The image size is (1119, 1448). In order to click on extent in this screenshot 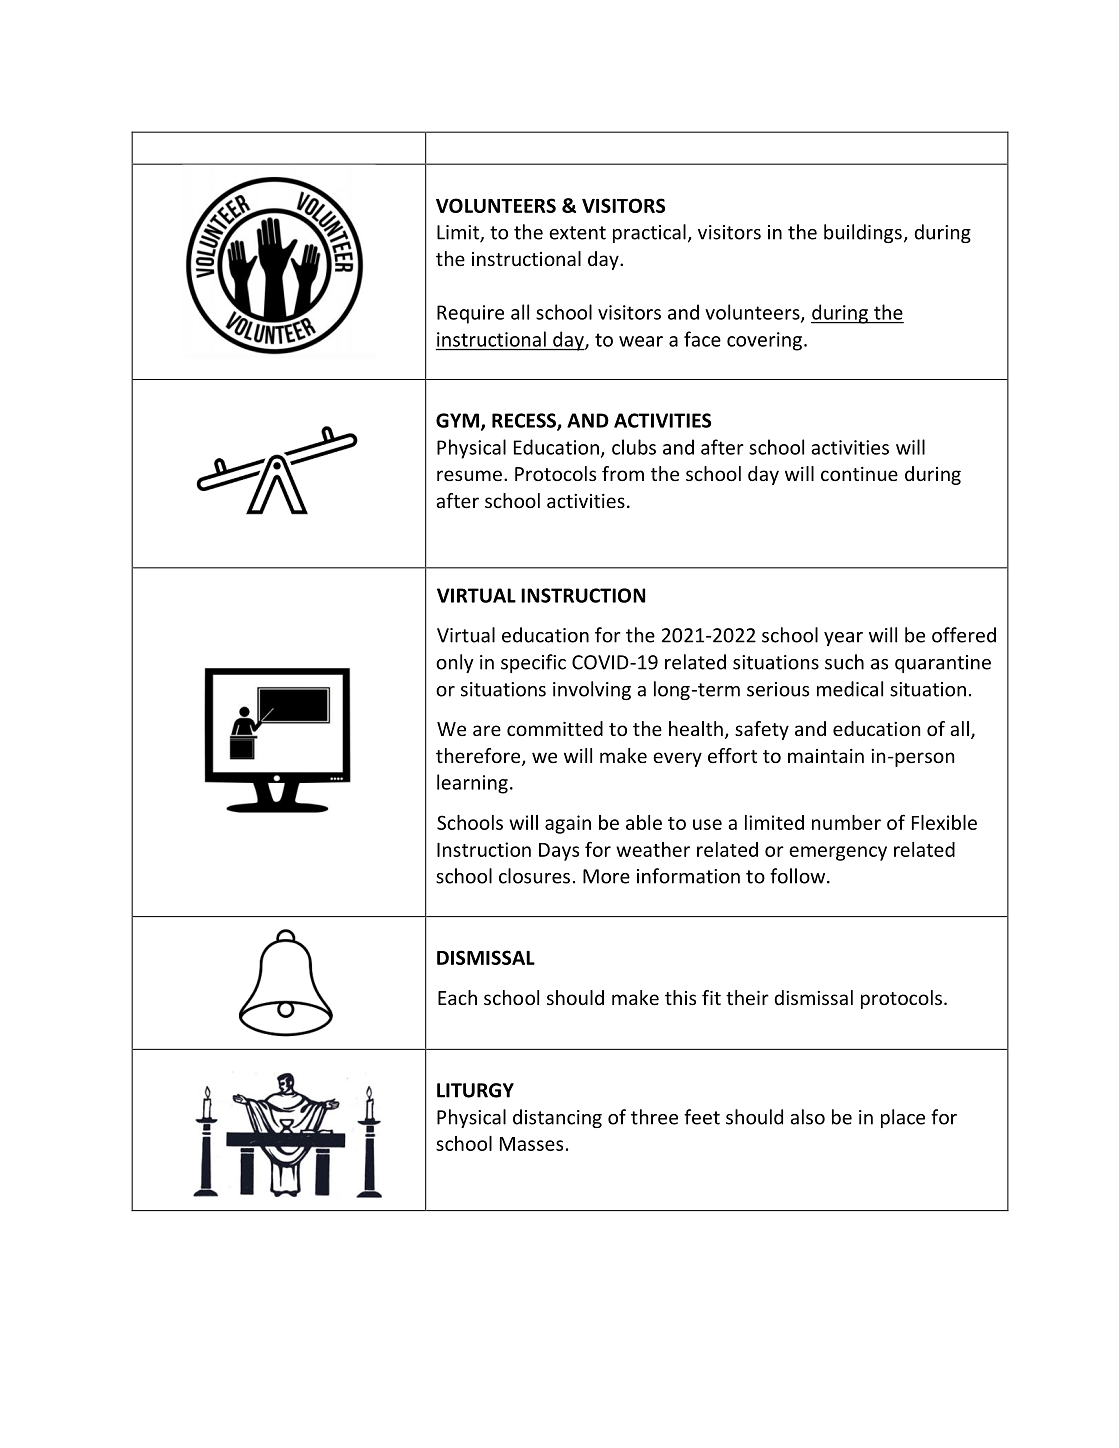, I will do `click(577, 233)`.
